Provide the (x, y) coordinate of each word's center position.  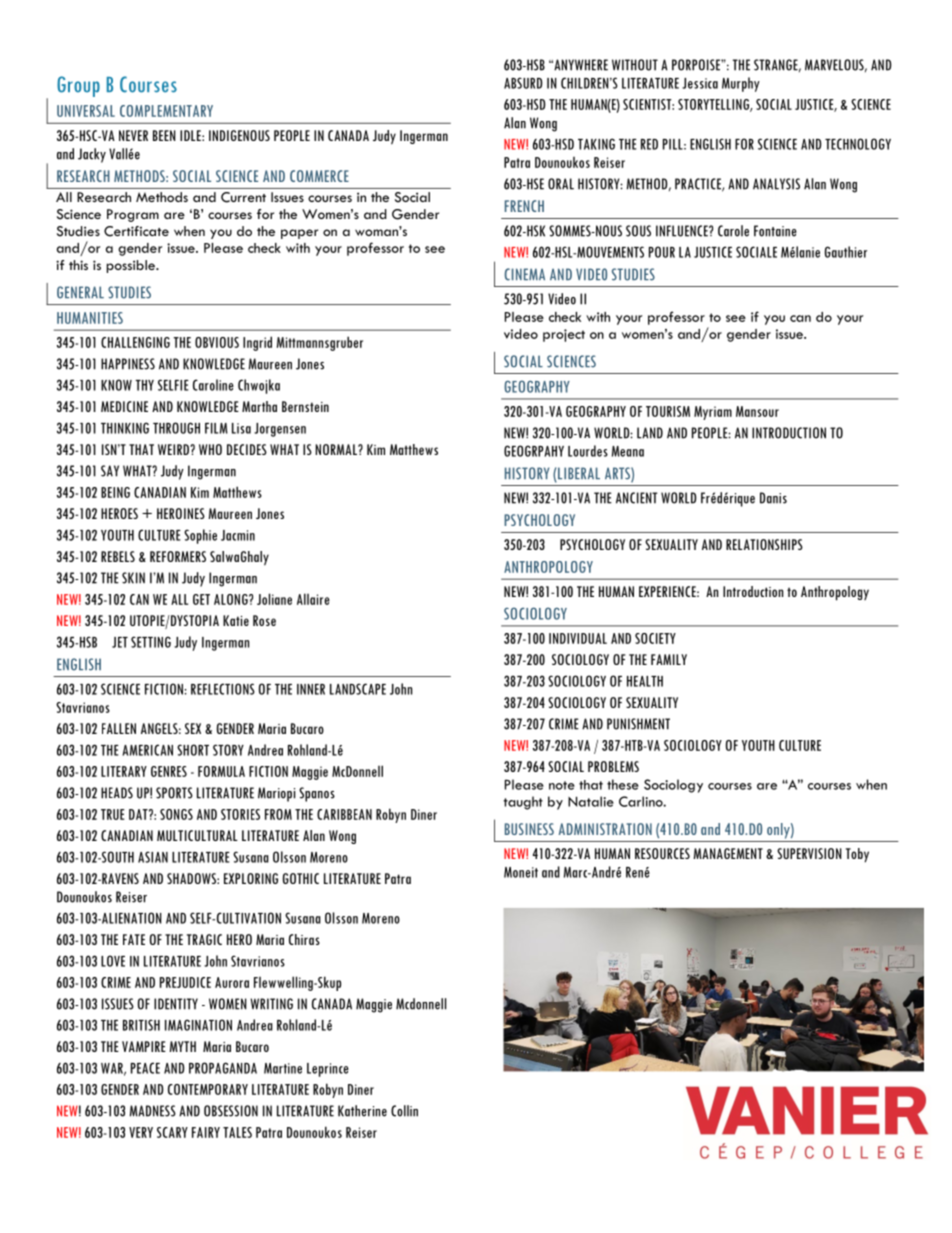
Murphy (741, 84)
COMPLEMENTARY (166, 111)
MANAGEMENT (728, 853)
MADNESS (153, 1111)
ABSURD (523, 83)
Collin (404, 1111)
